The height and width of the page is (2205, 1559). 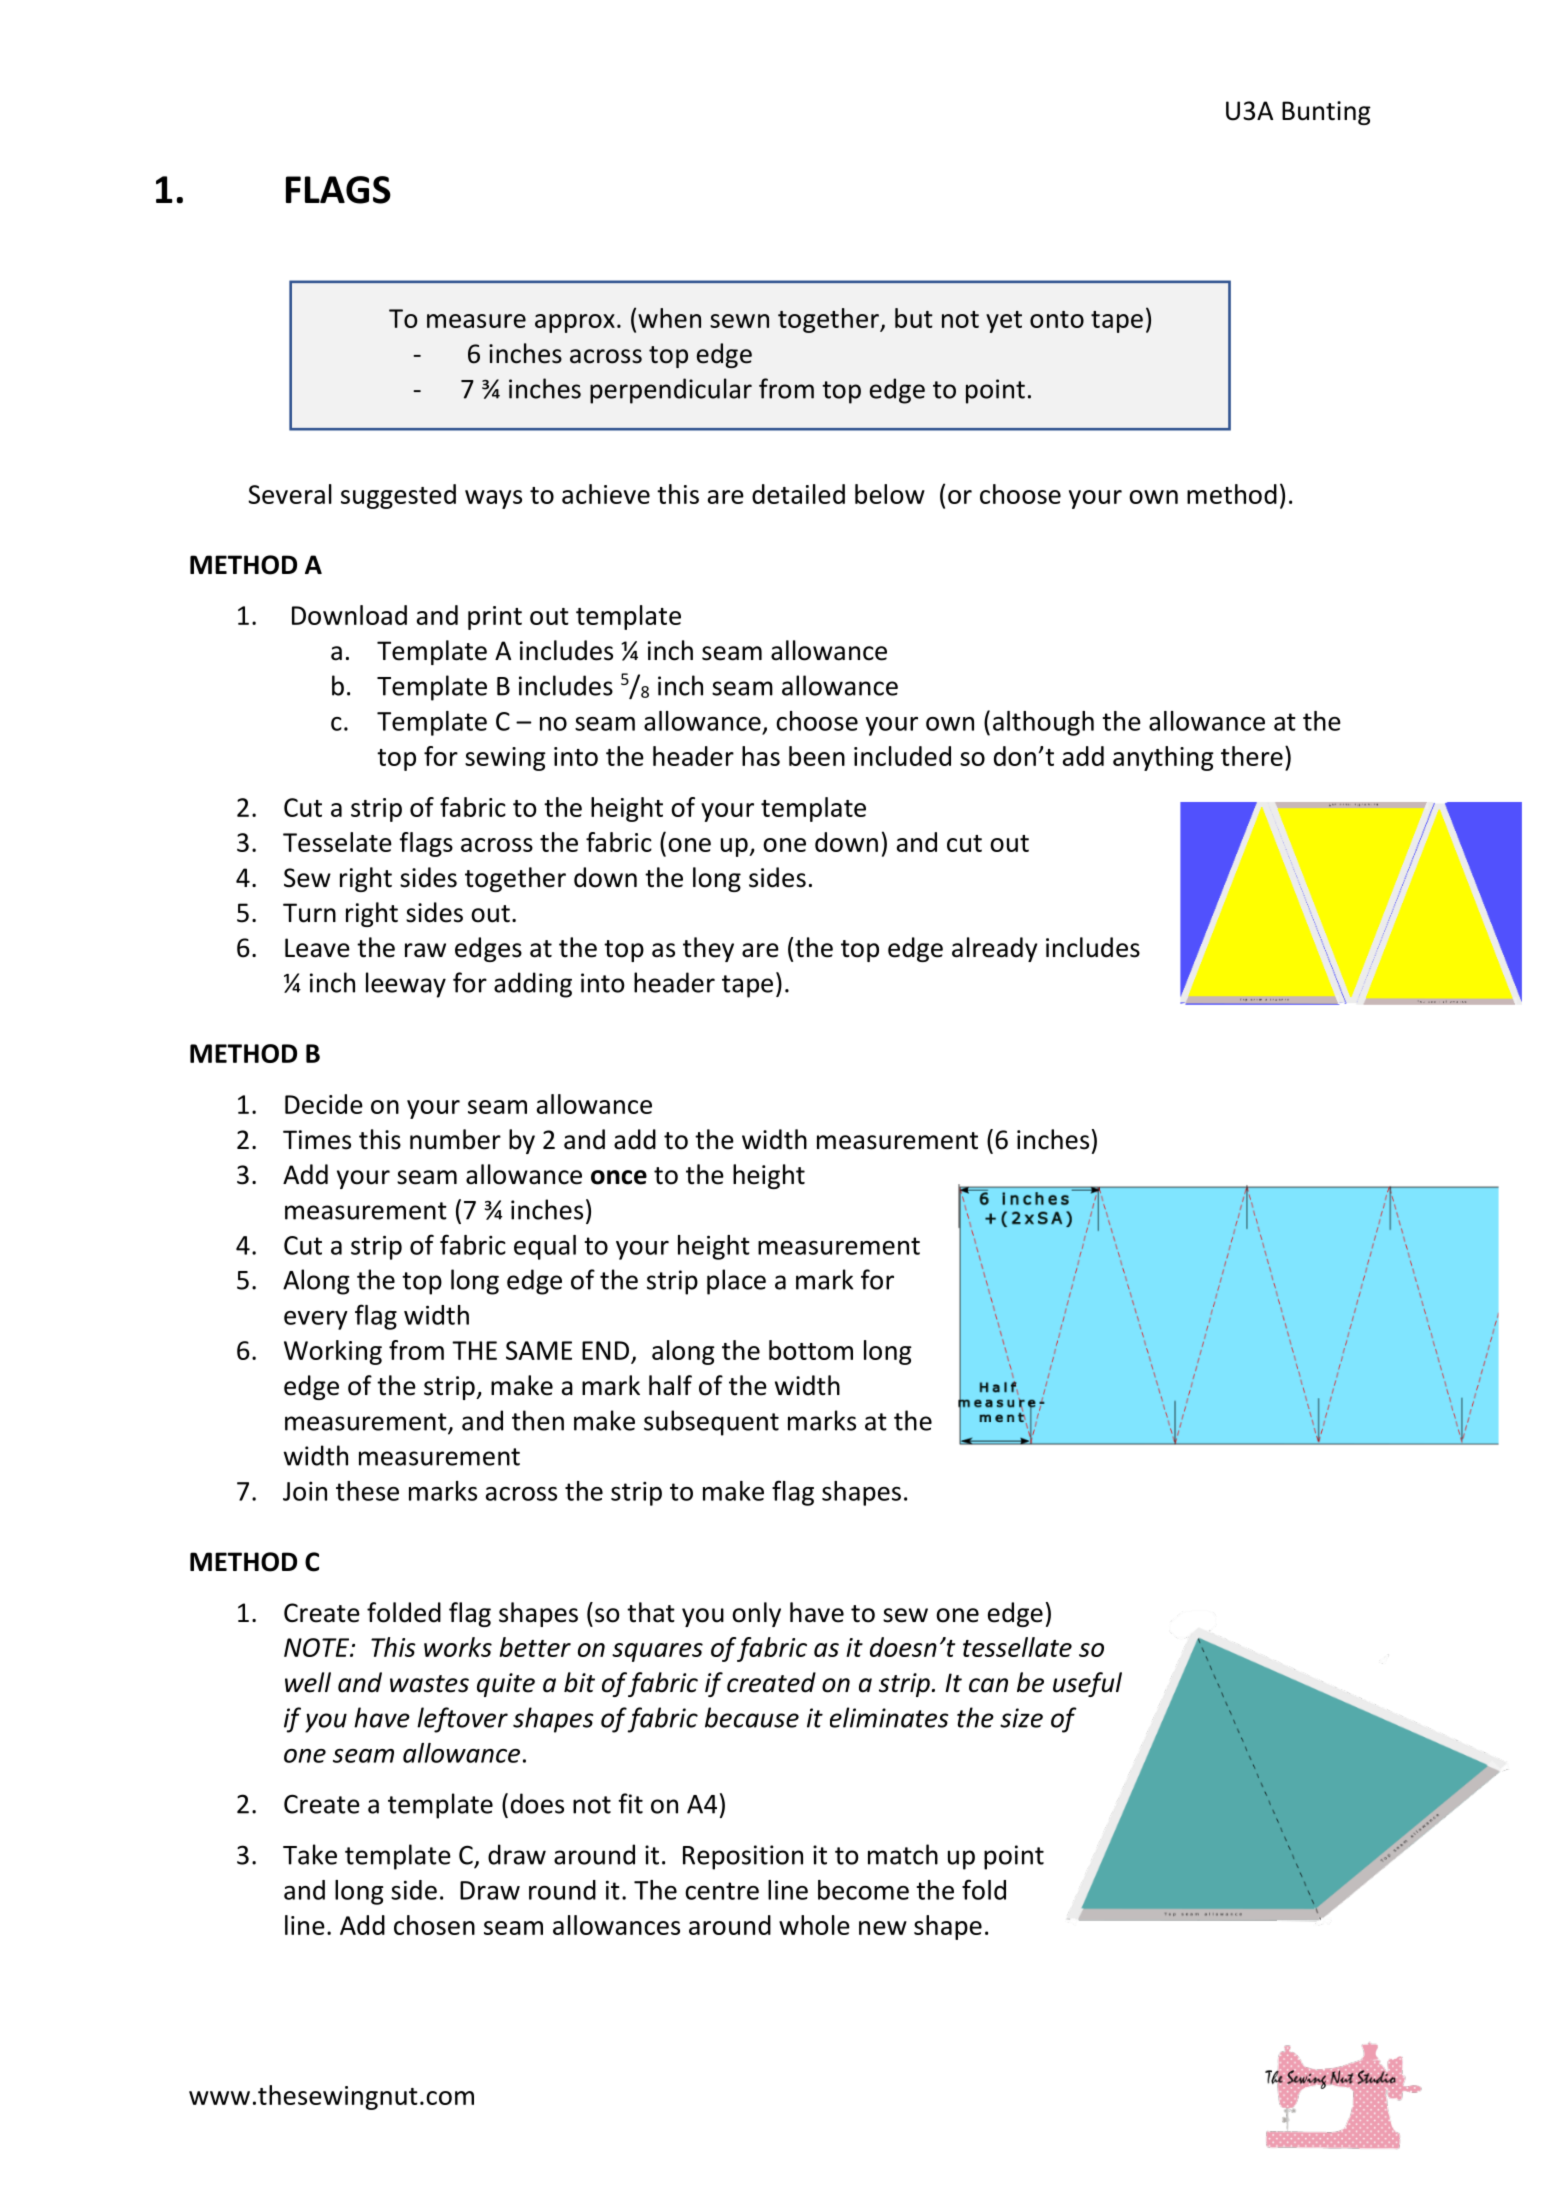 I want to click on approx, so click(x=575, y=323).
